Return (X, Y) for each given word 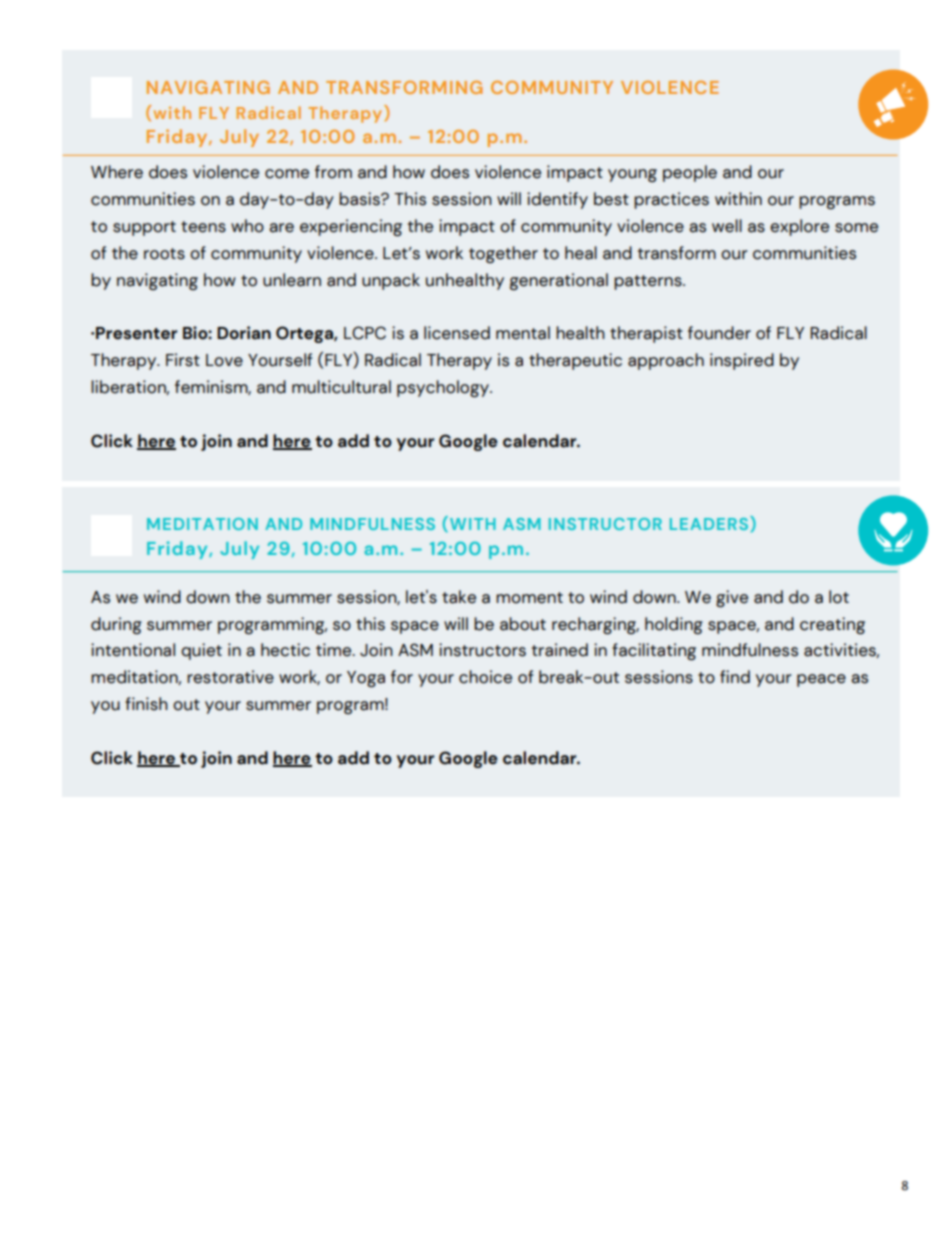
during (116, 625)
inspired (742, 361)
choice (485, 677)
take (459, 597)
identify (557, 200)
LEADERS (709, 524)
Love (224, 360)
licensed (457, 333)
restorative (230, 677)
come (287, 174)
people (690, 173)
